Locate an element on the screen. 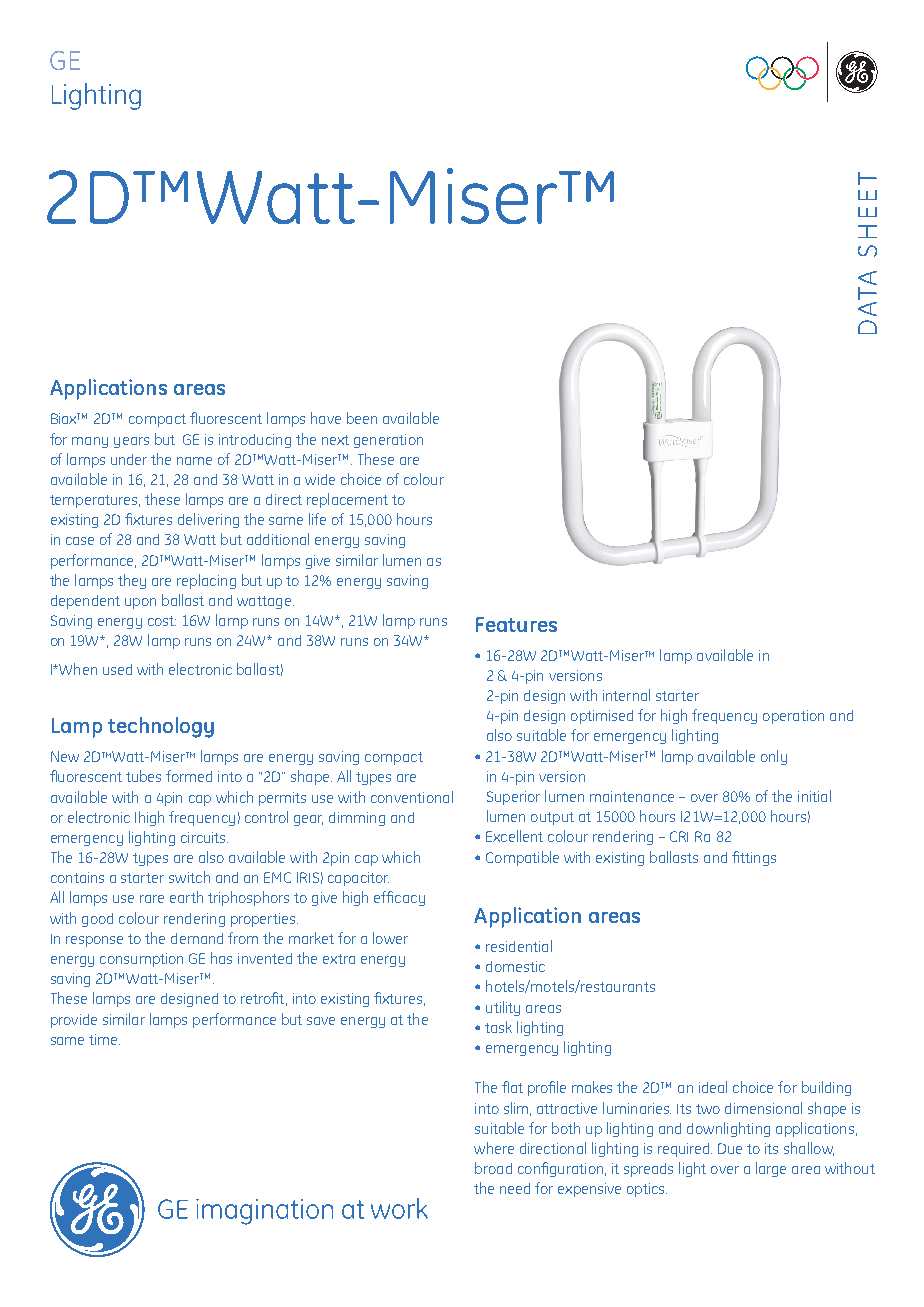 The height and width of the screenshot is (1307, 924). been is located at coordinates (362, 418).
